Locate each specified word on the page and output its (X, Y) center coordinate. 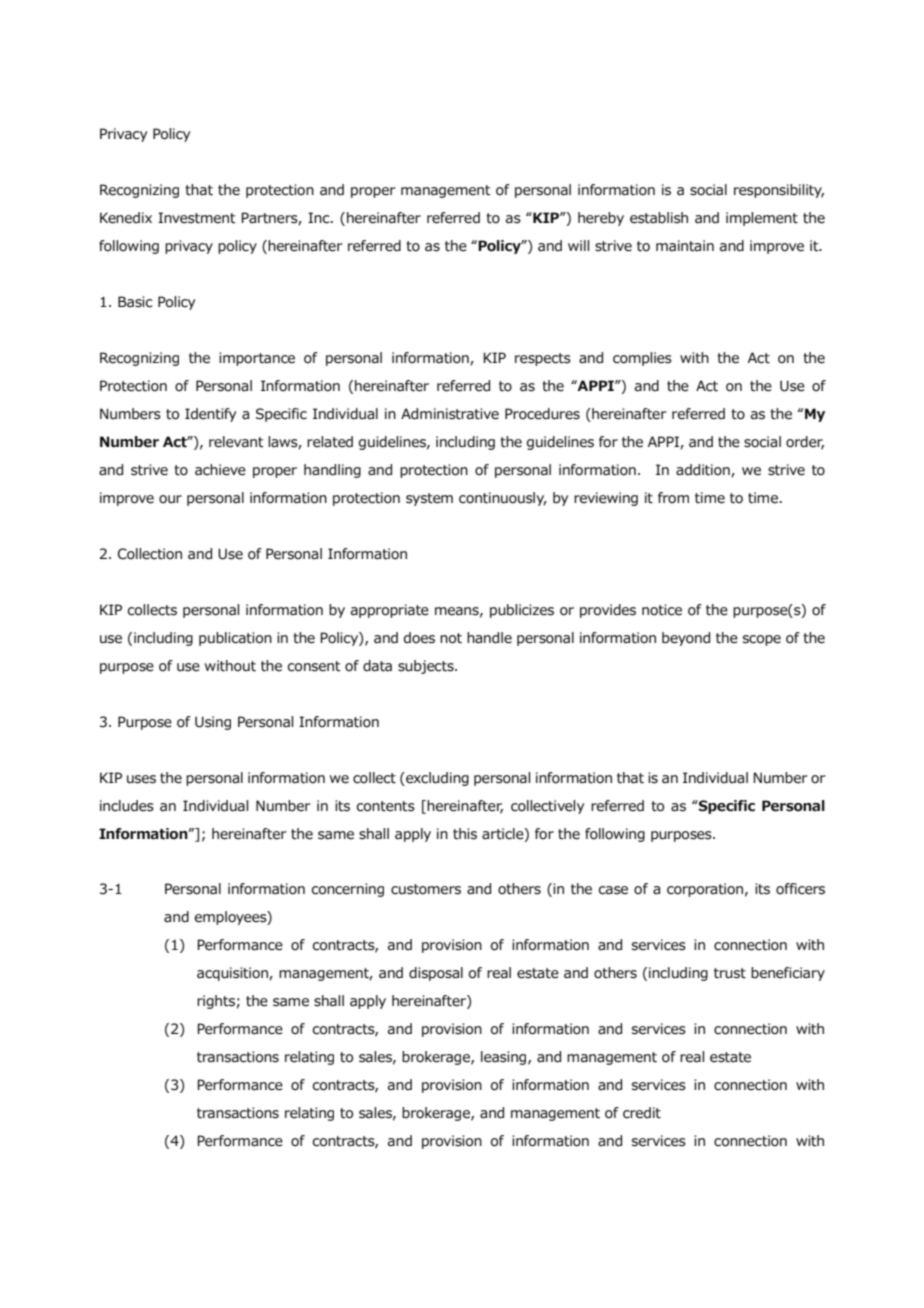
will (578, 245)
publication (235, 639)
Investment (197, 218)
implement (762, 219)
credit (642, 1113)
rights (216, 1002)
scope (762, 640)
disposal (436, 974)
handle (489, 638)
